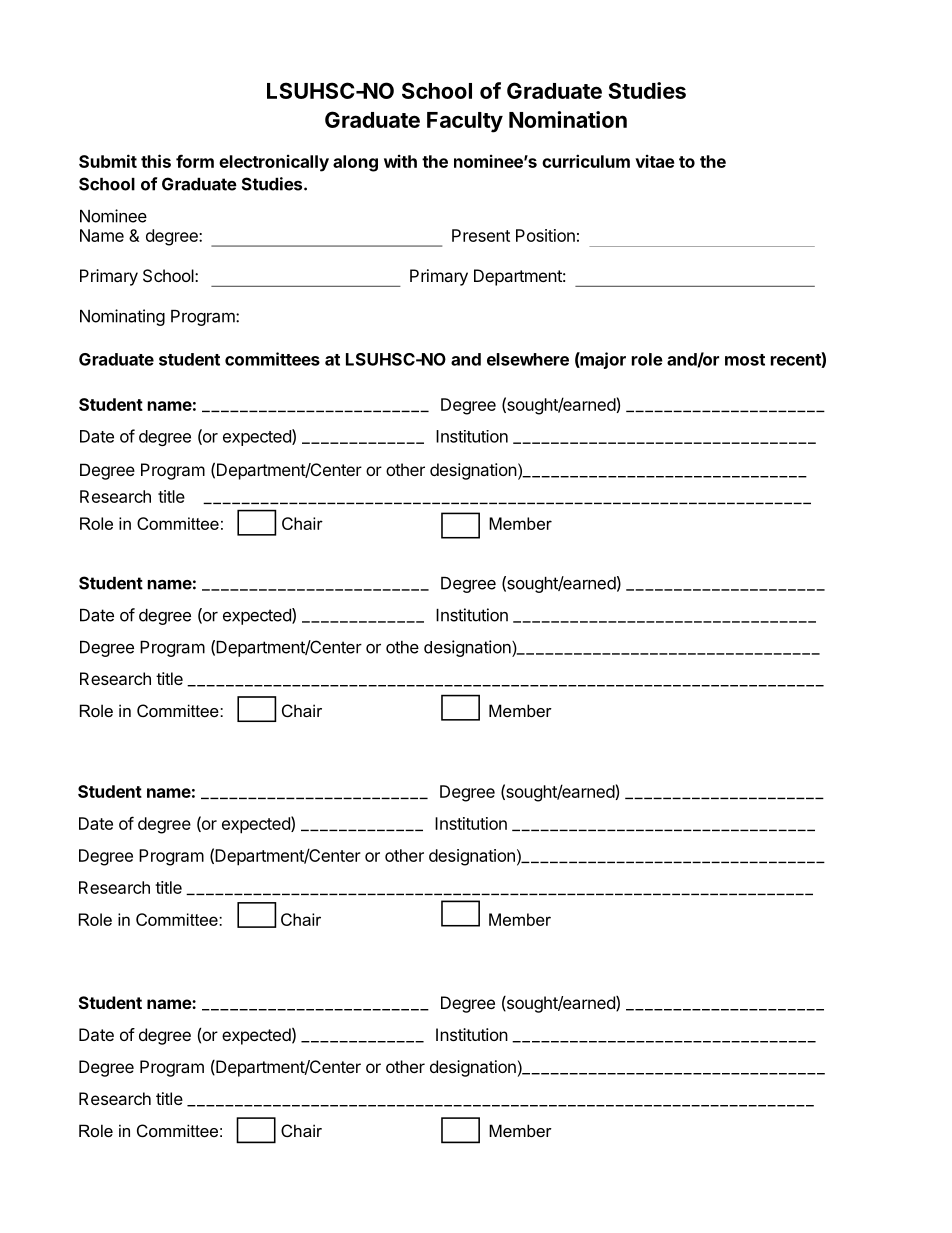 Image resolution: width=952 pixels, height=1233 pixels. What do you see at coordinates (745, 360) in the screenshot?
I see `most` at bounding box center [745, 360].
